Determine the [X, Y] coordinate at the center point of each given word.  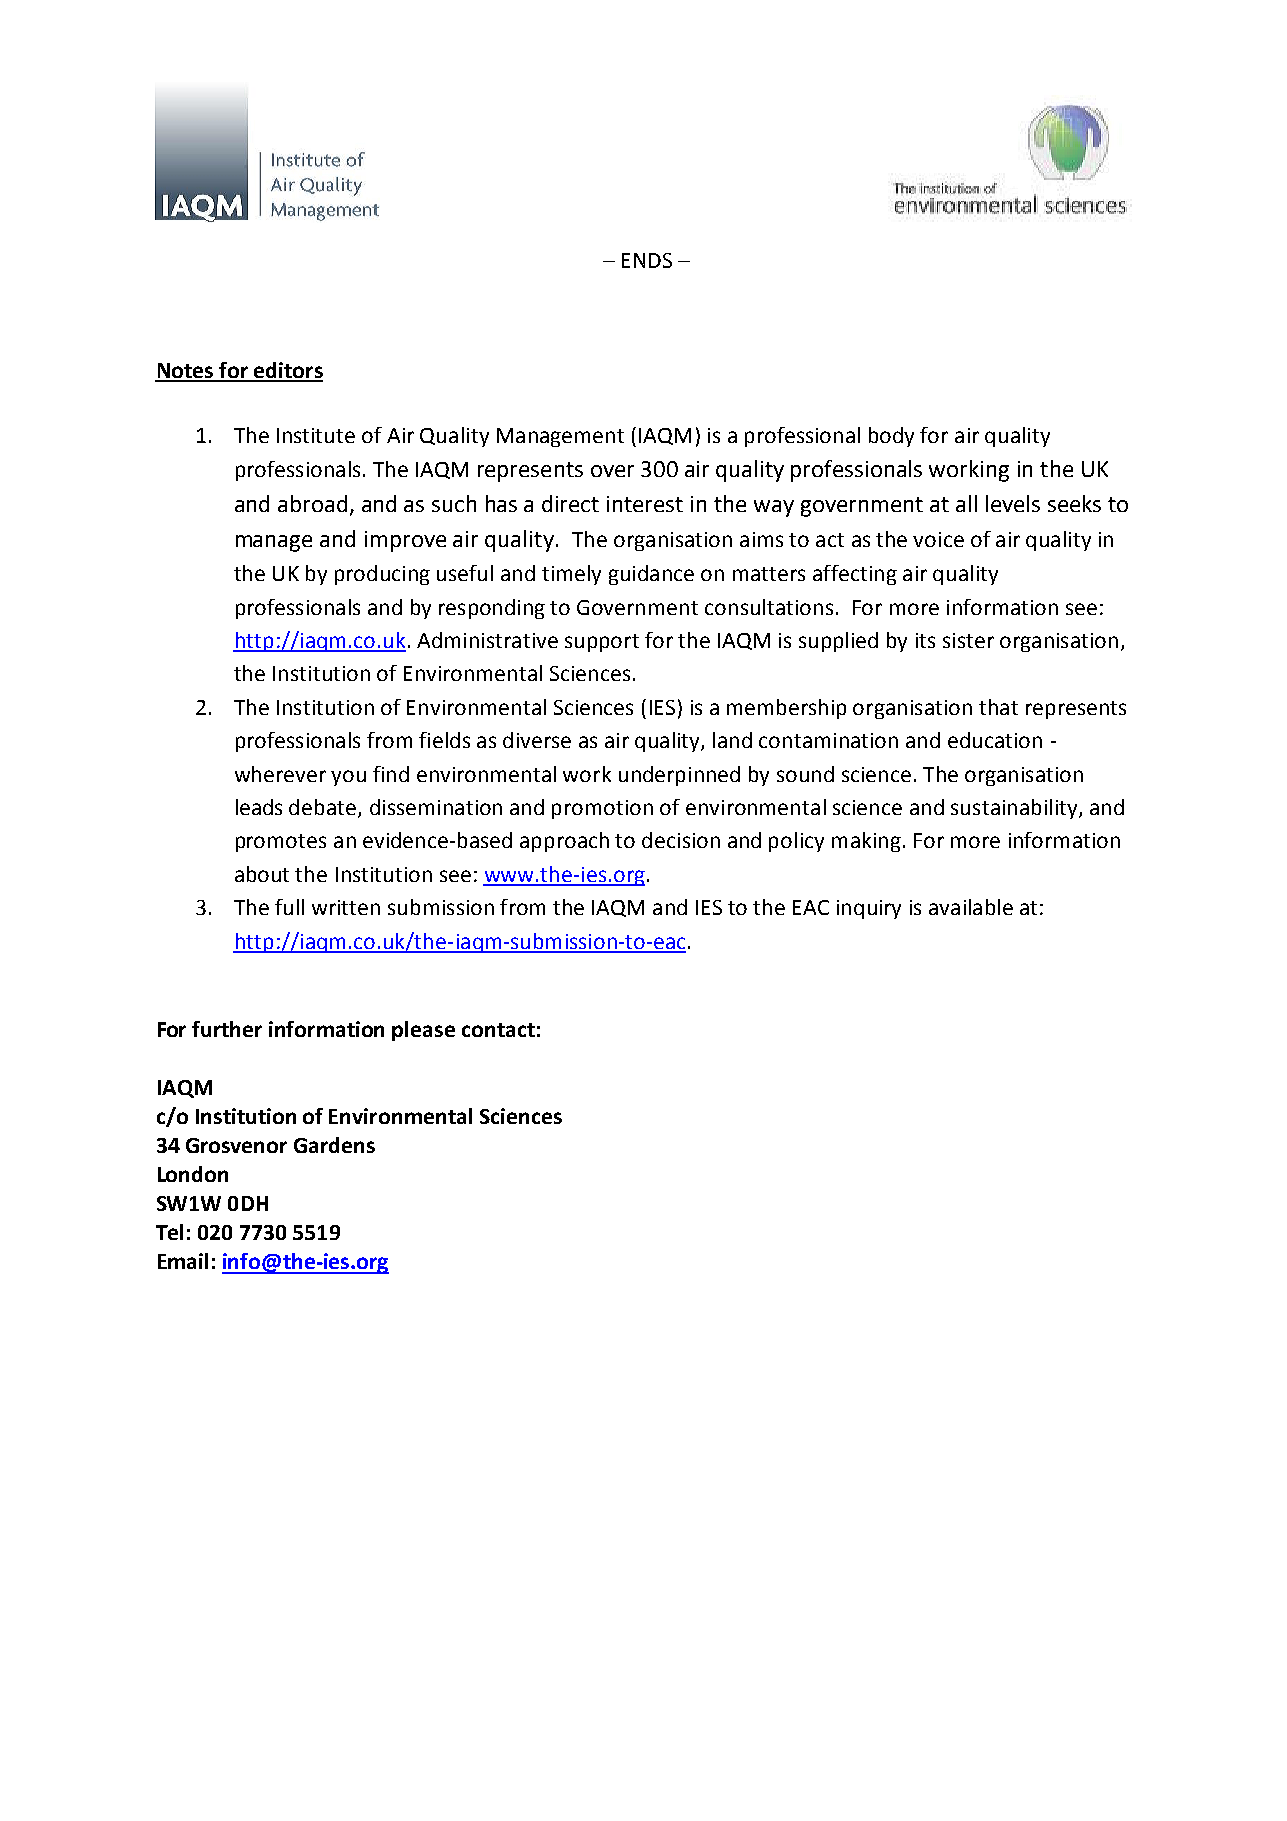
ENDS [647, 260]
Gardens [334, 1145]
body [891, 437]
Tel [169, 1232]
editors [287, 371]
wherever [280, 774]
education [995, 740]
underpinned [679, 776]
